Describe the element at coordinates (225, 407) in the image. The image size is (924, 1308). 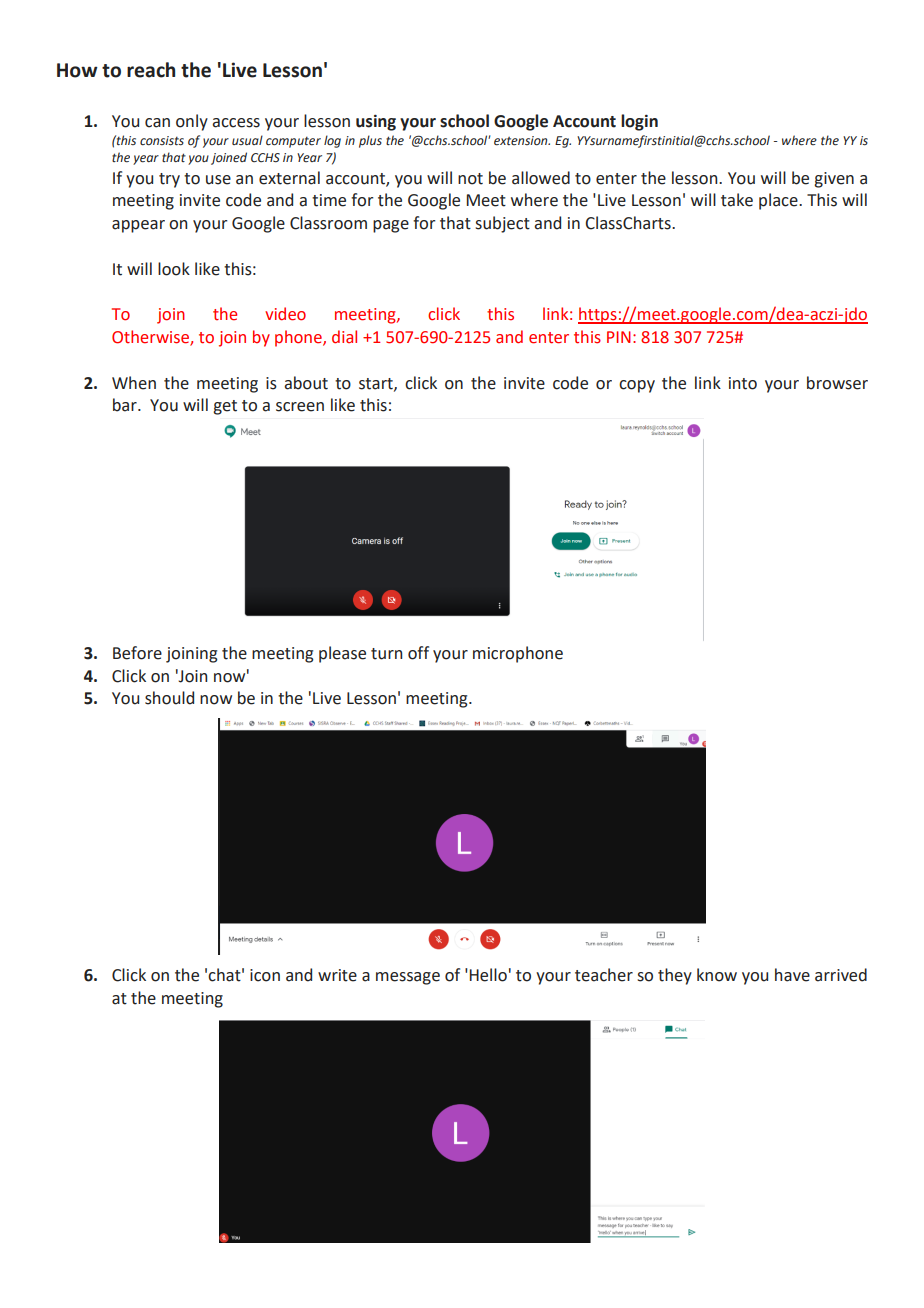
I see `get` at that location.
